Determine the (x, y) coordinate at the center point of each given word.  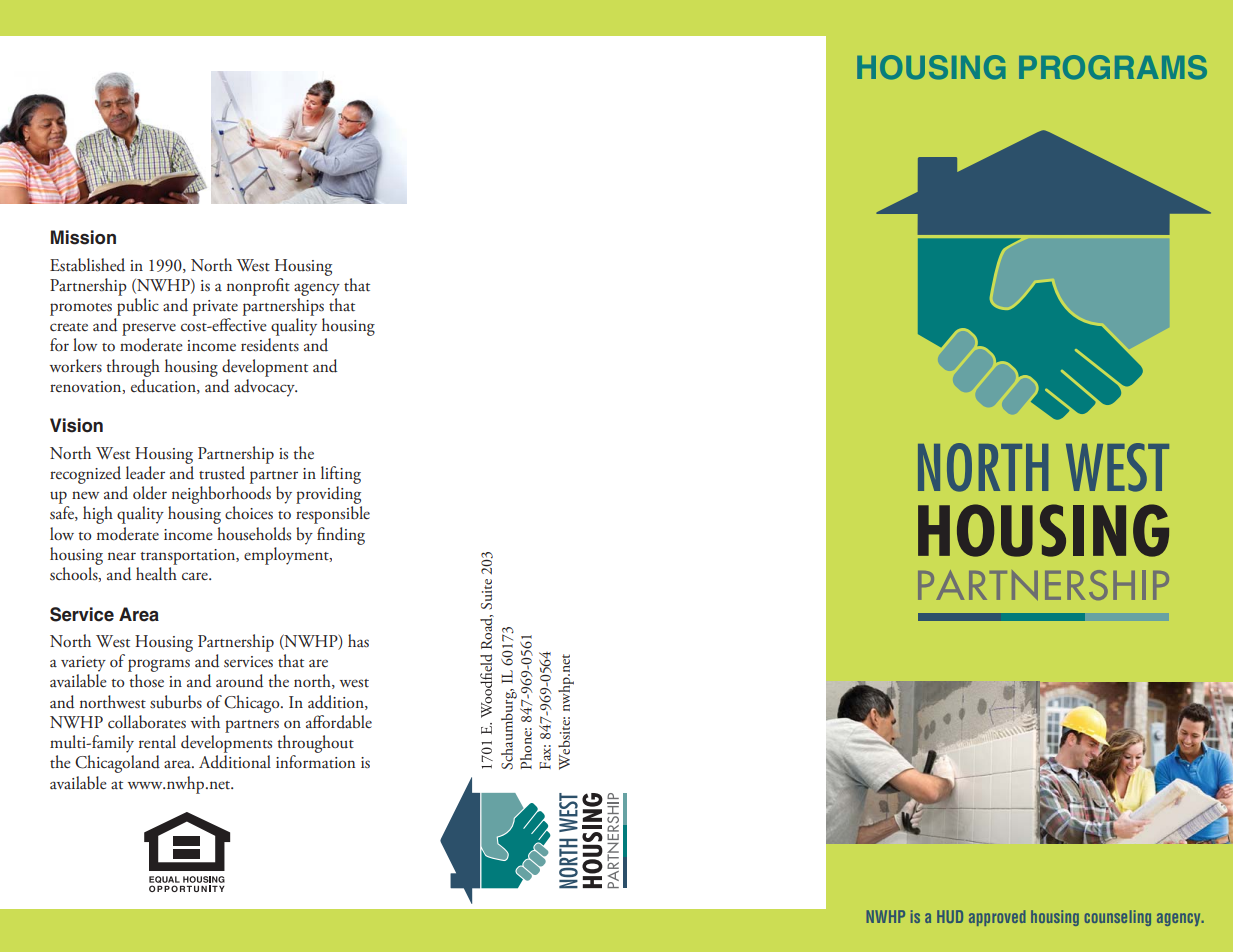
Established (87, 265)
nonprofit (258, 287)
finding (341, 536)
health (156, 574)
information (315, 761)
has (358, 641)
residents (270, 345)
